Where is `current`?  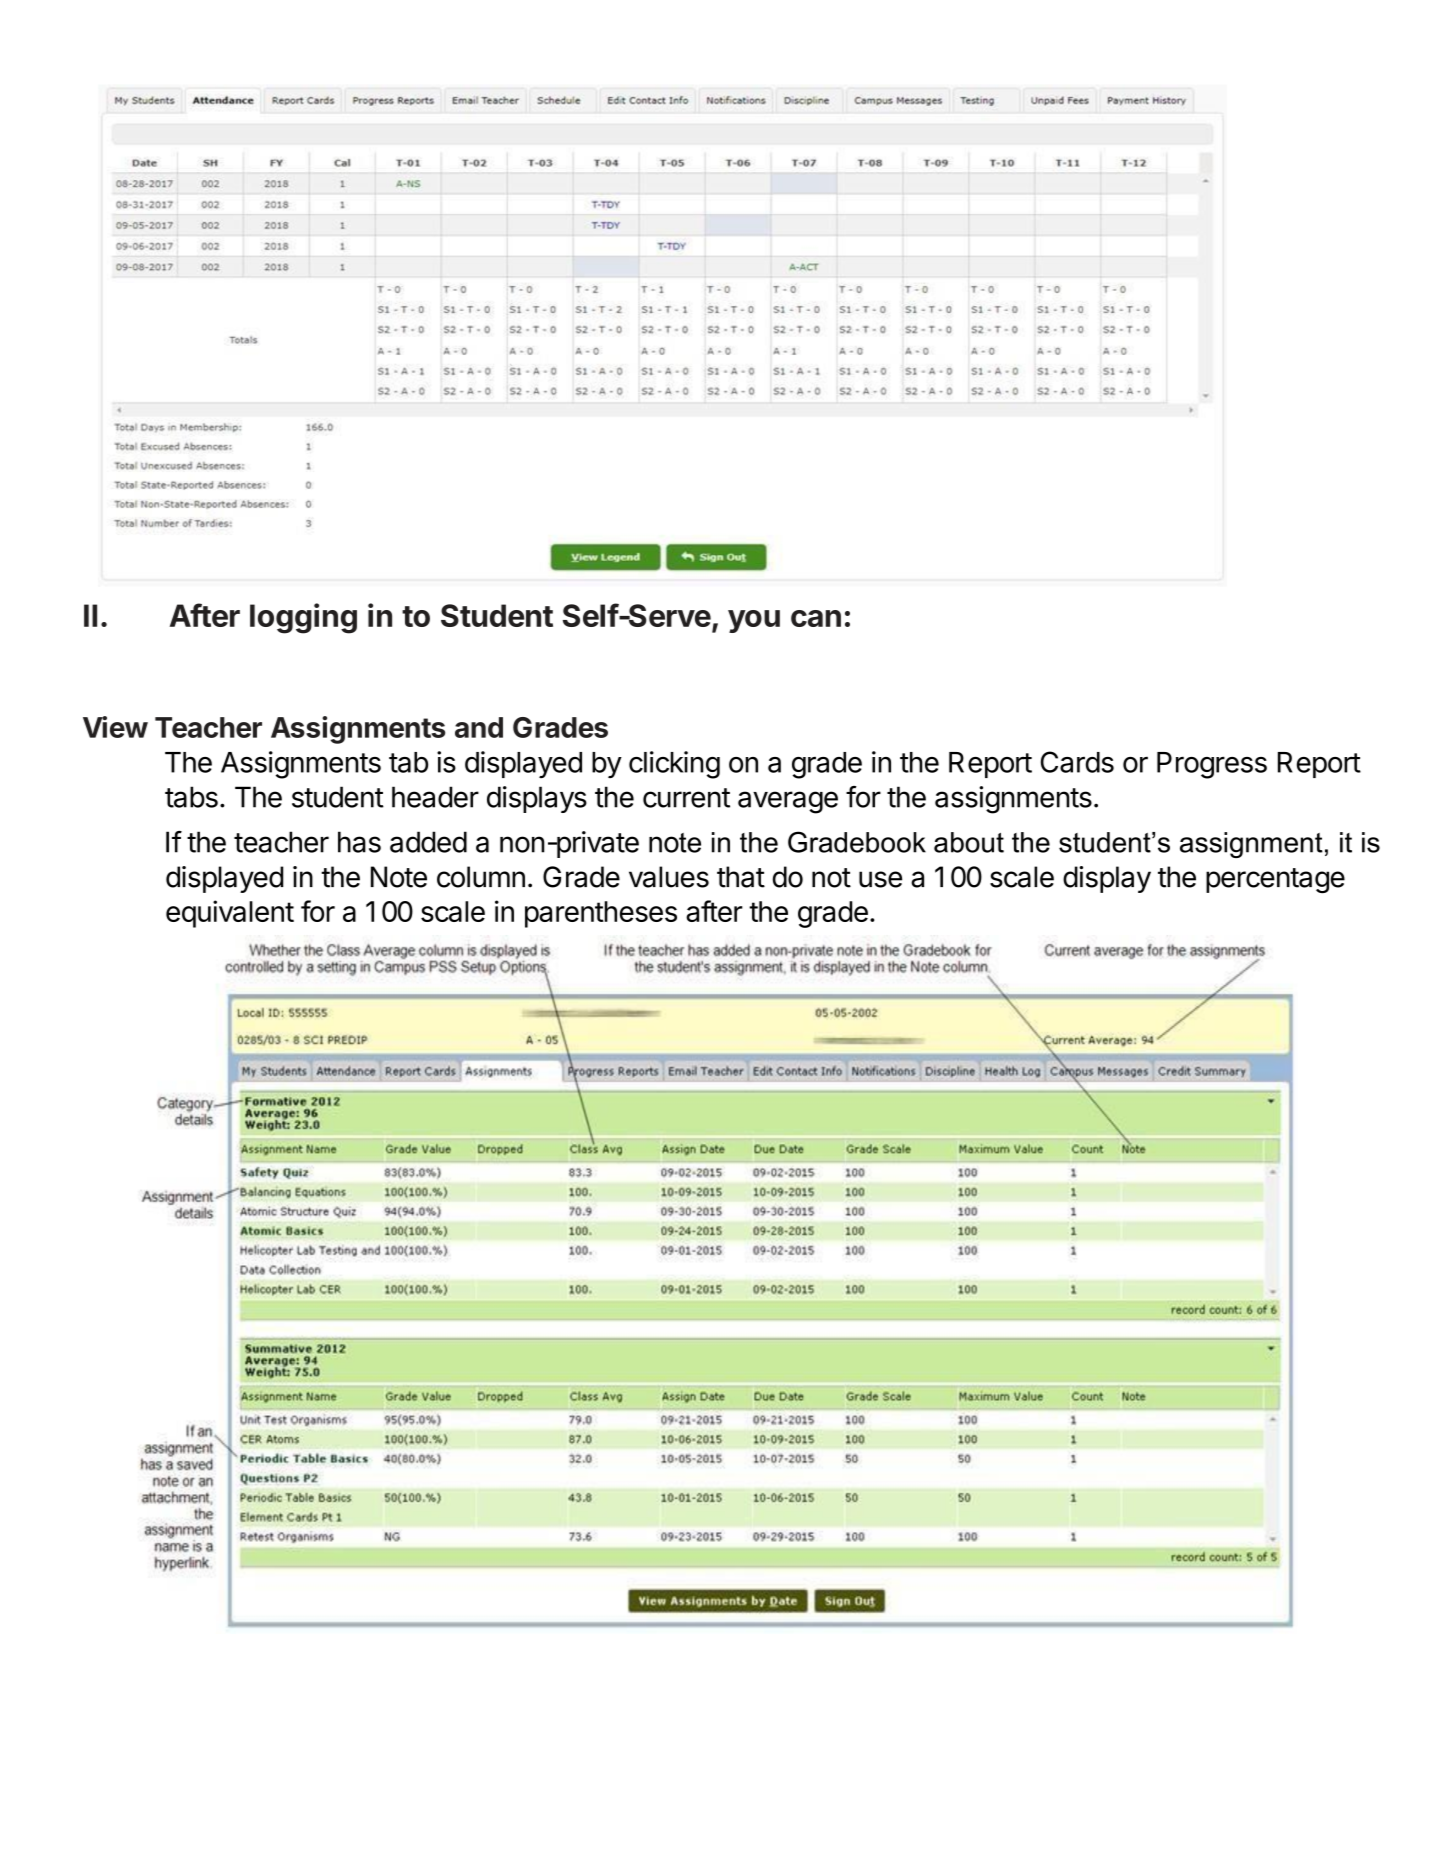
current is located at coordinates (686, 798).
